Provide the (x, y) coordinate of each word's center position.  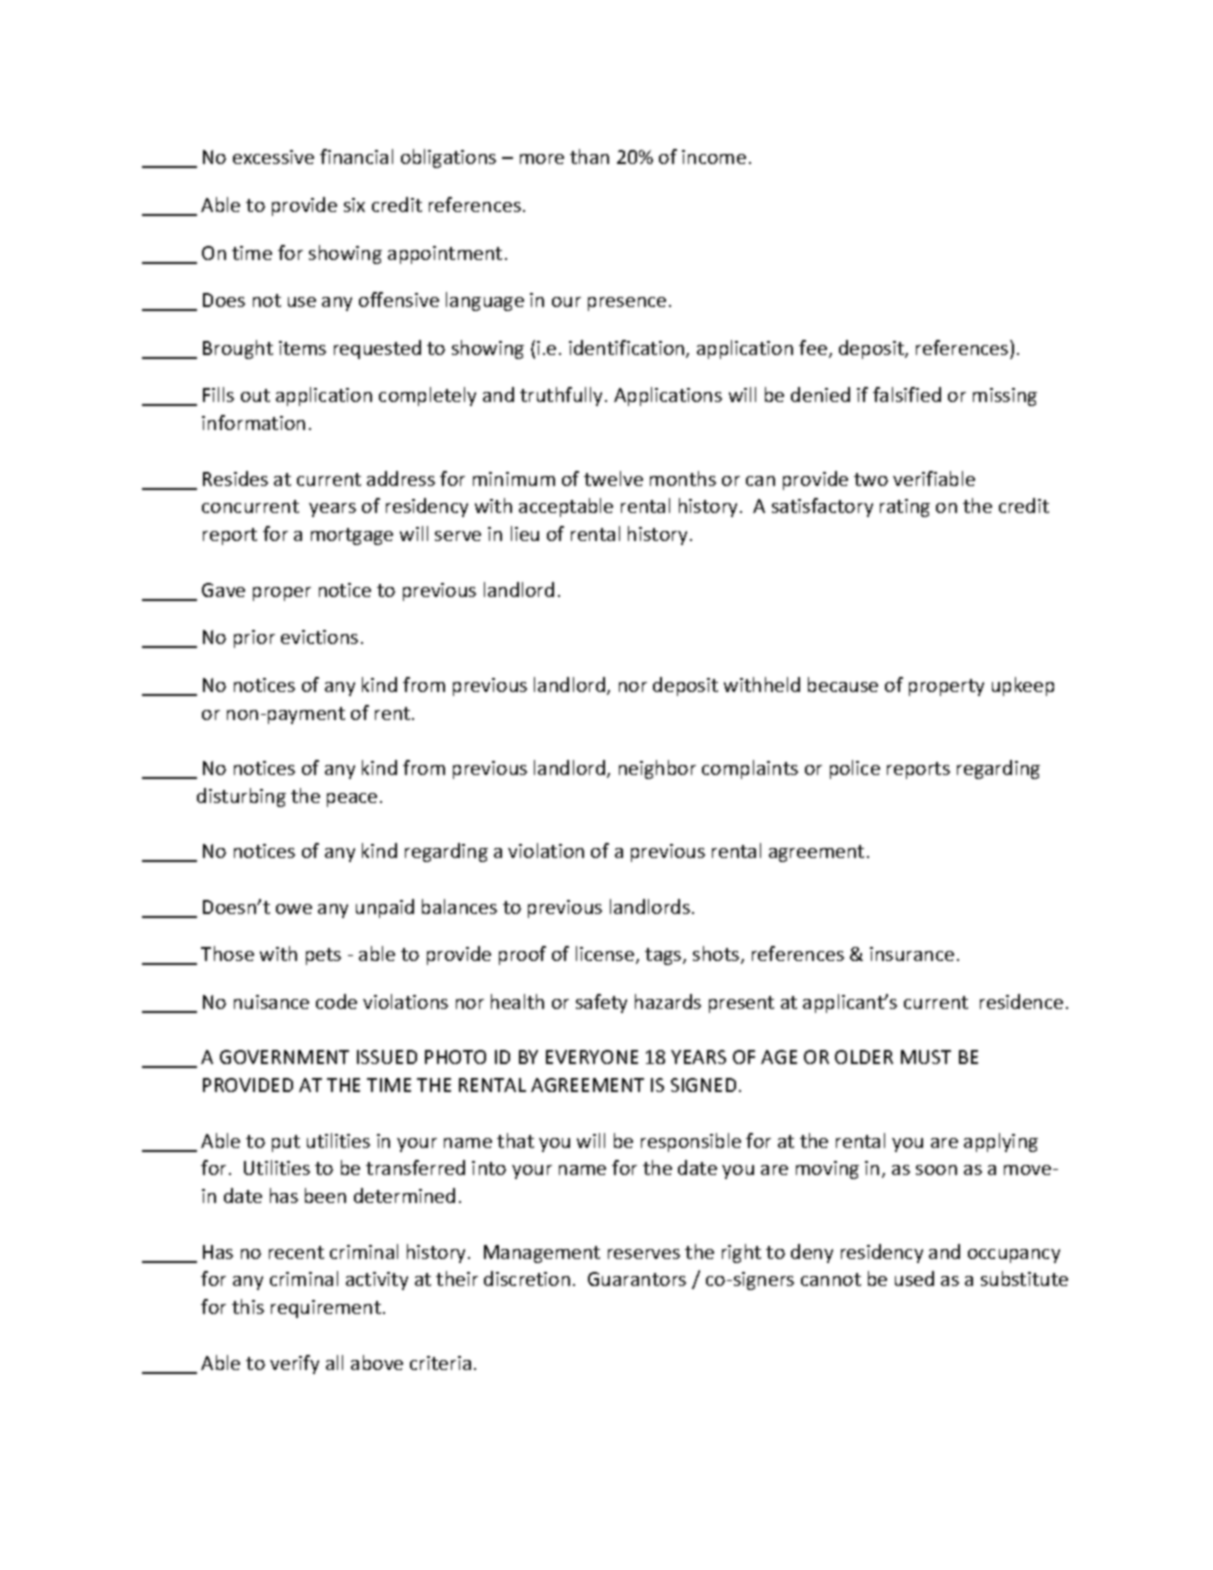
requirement (326, 1309)
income (714, 157)
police (855, 769)
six (354, 205)
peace (352, 800)
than (589, 156)
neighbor (657, 769)
